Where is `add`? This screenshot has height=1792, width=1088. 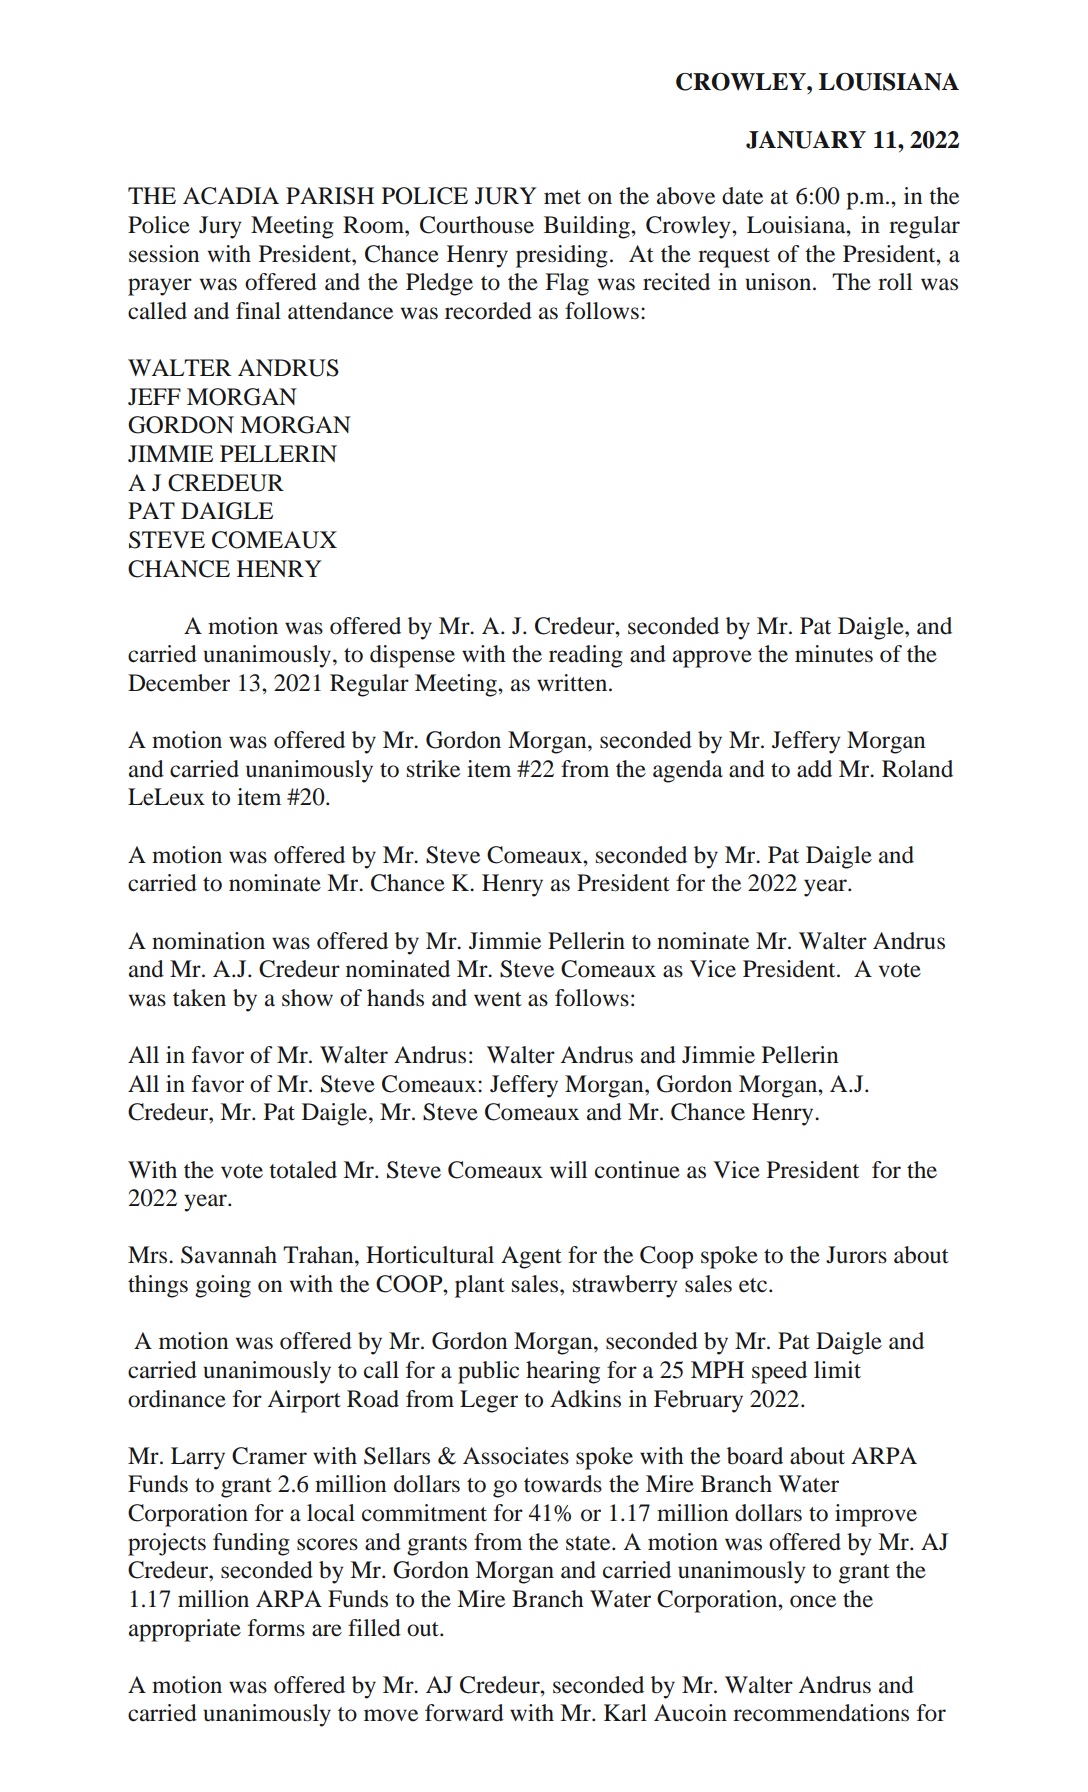 add is located at coordinates (814, 769).
